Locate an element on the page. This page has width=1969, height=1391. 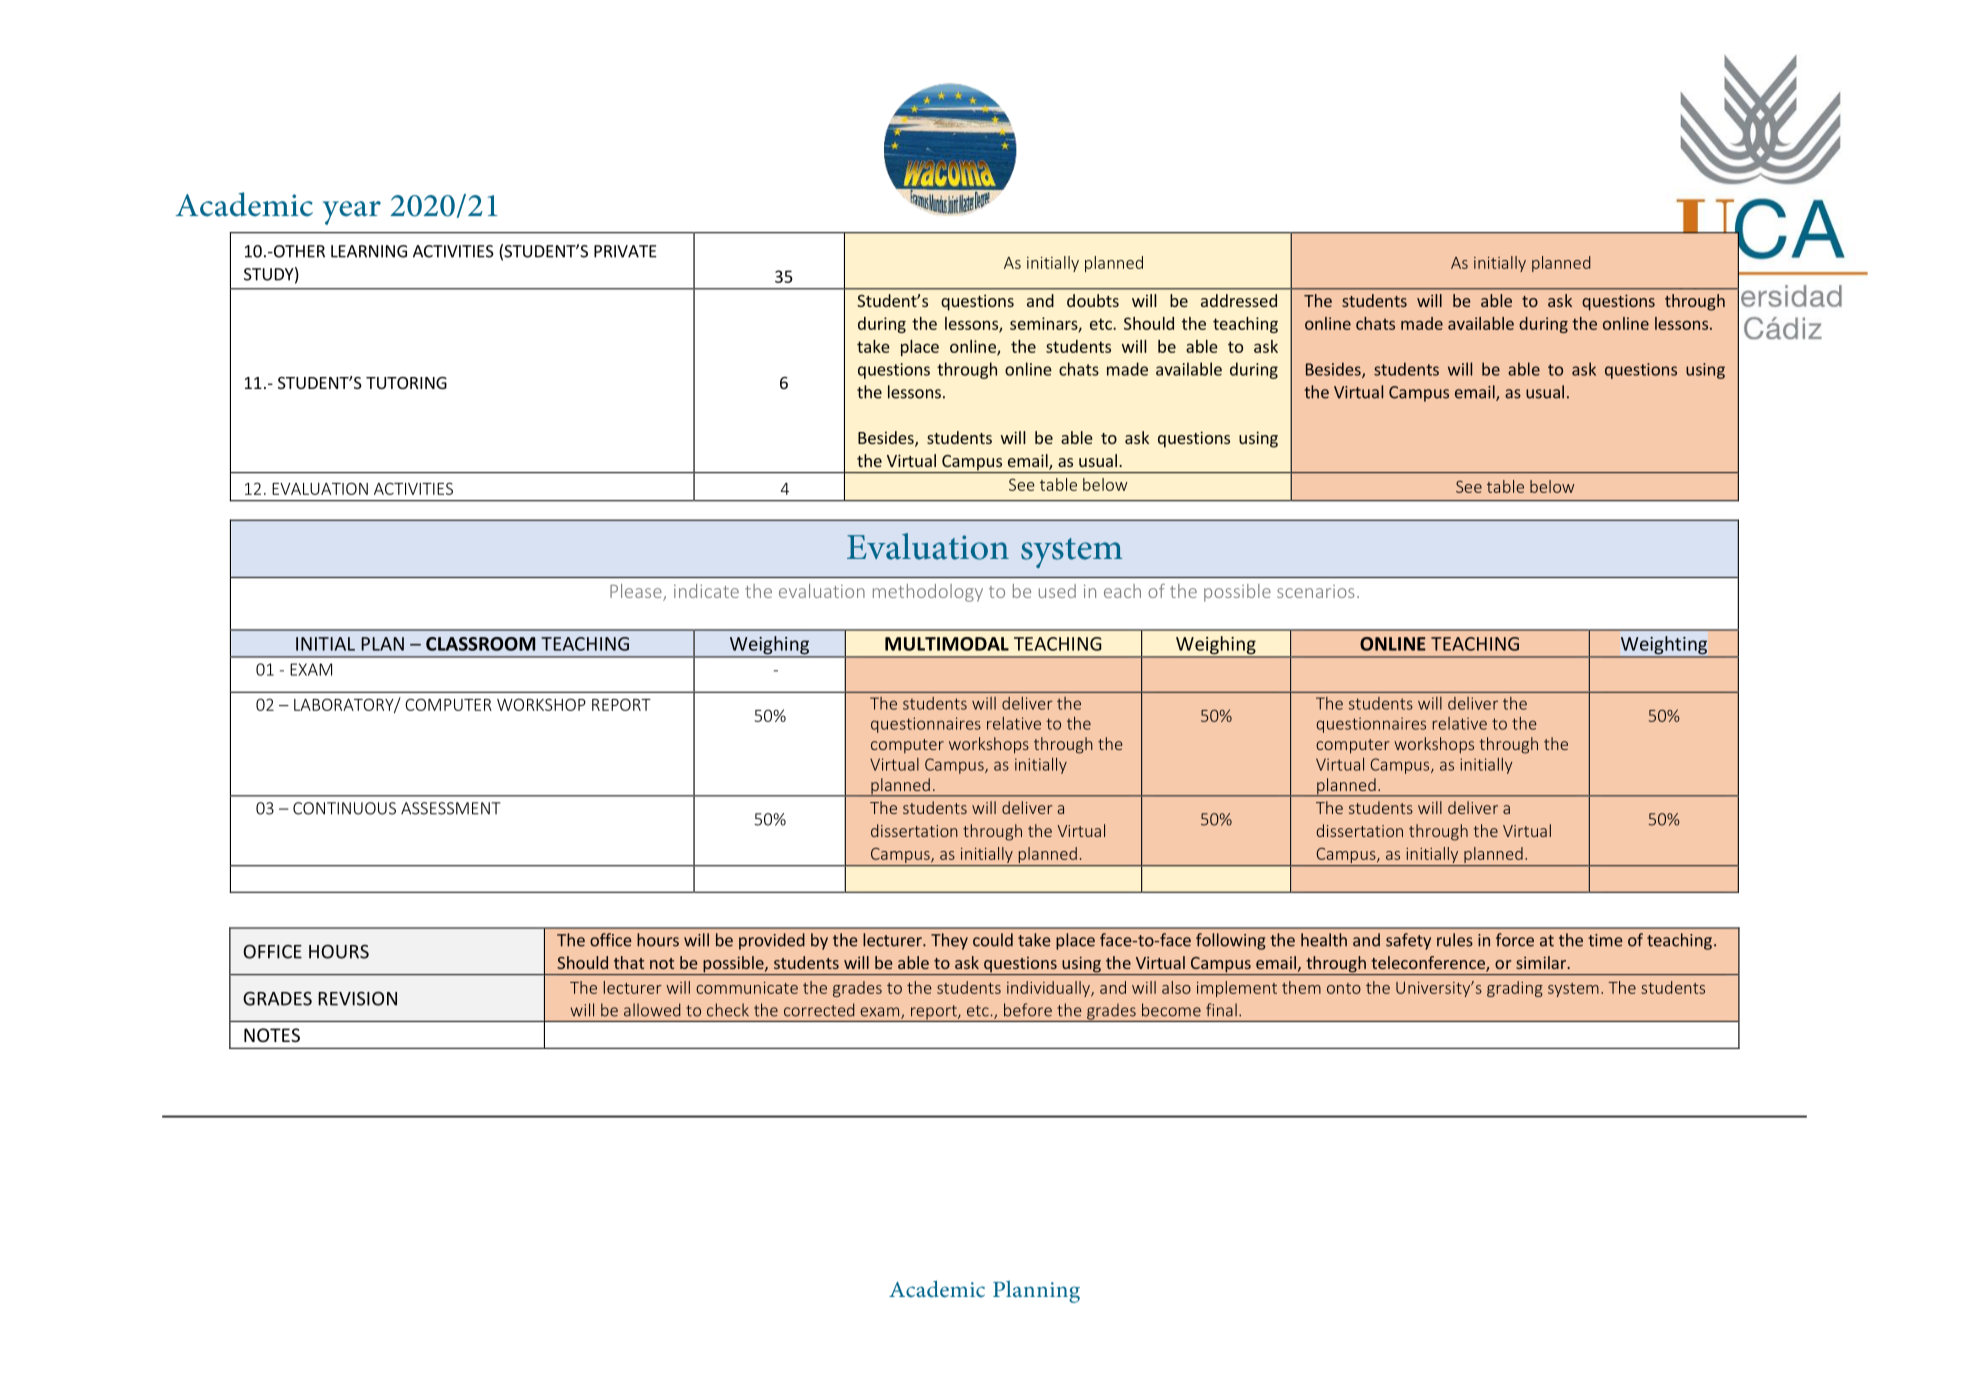
Please is located at coordinates (637, 592).
